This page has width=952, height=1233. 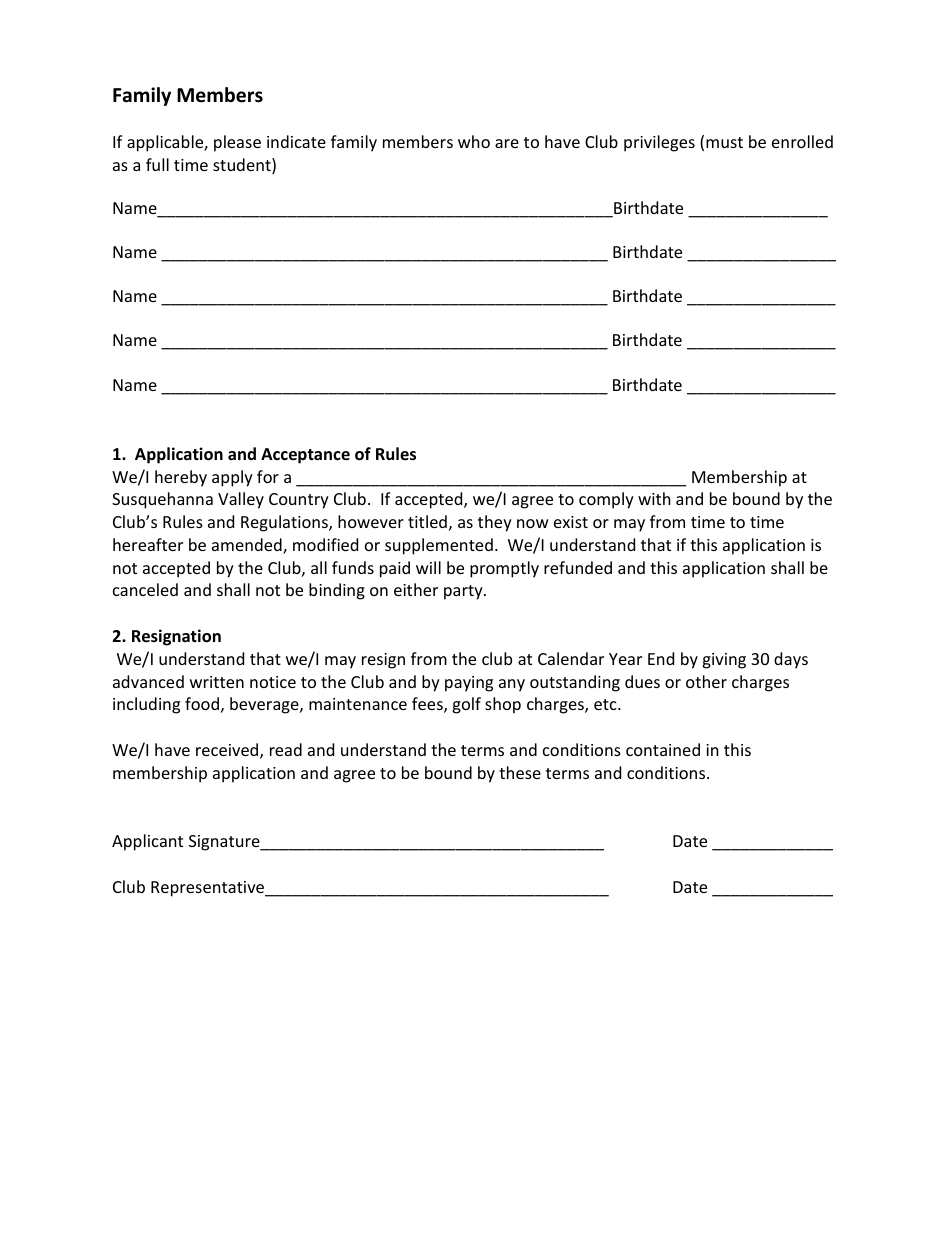 What do you see at coordinates (464, 592) in the page?
I see `party` at bounding box center [464, 592].
